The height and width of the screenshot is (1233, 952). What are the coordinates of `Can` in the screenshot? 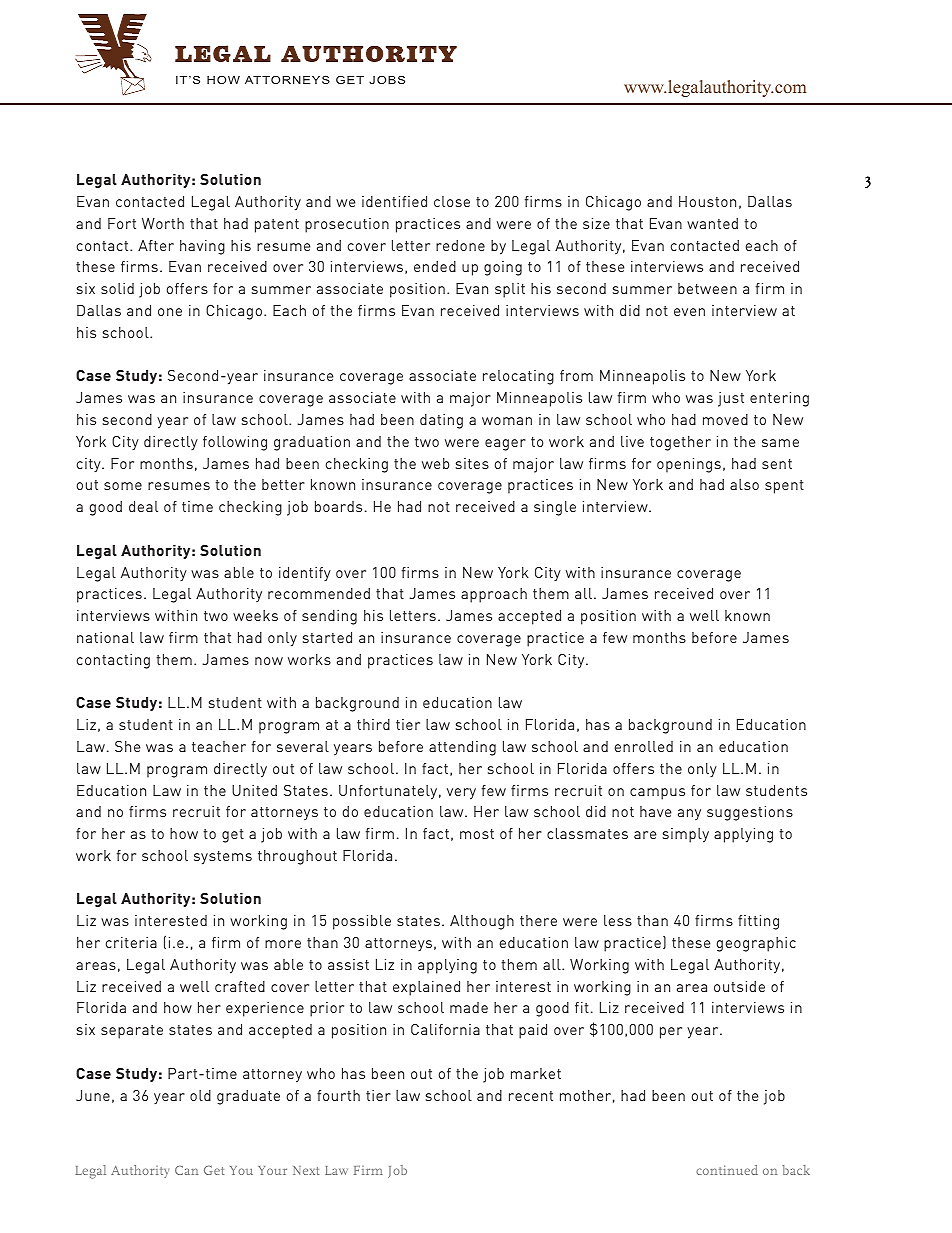 It's located at (186, 1170).
